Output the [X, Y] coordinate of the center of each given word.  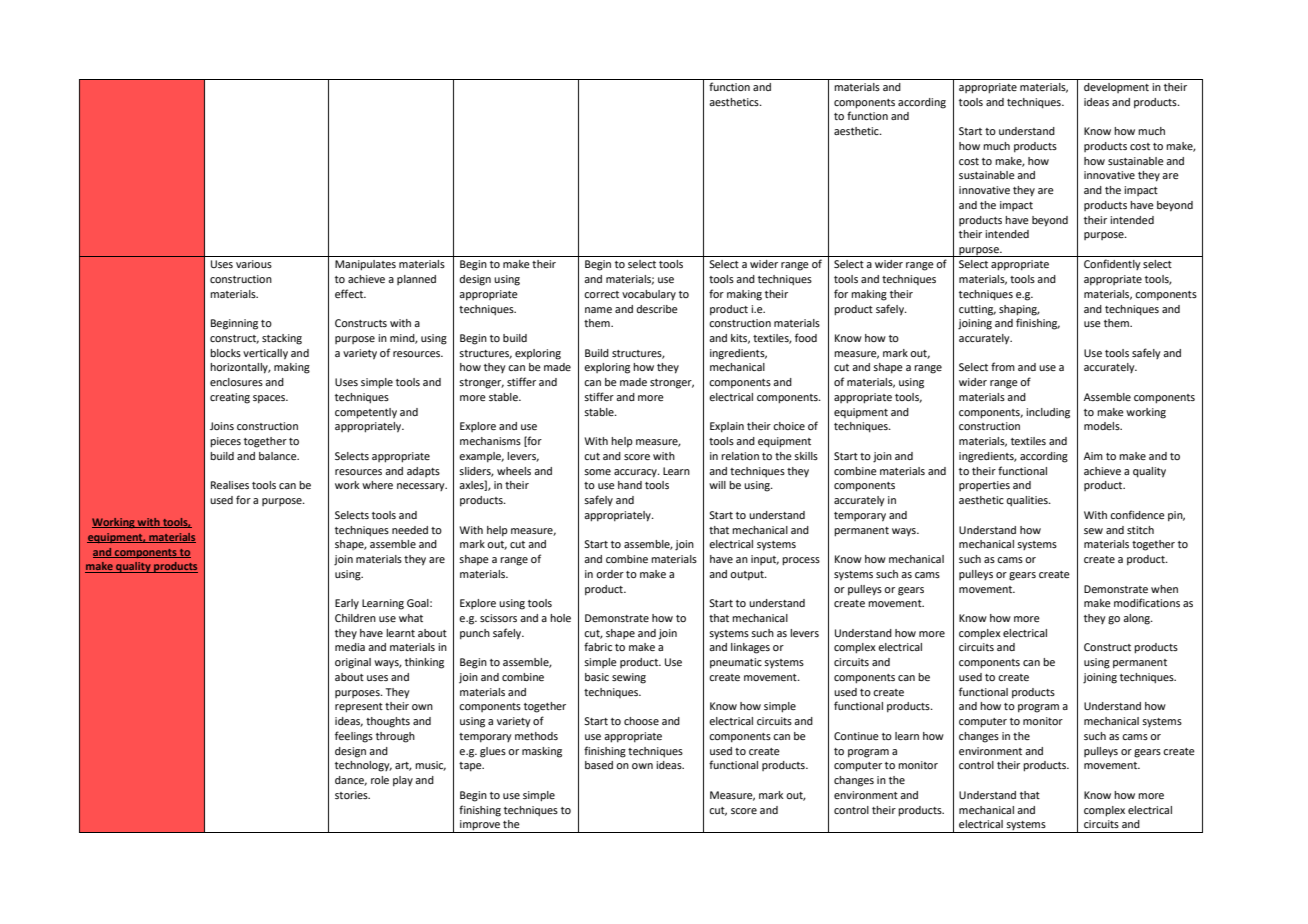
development [1116, 88]
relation [740, 456]
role [380, 780]
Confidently [1112, 264]
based [599, 765]
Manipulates [365, 265]
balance [279, 456]
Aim [1093, 456]
